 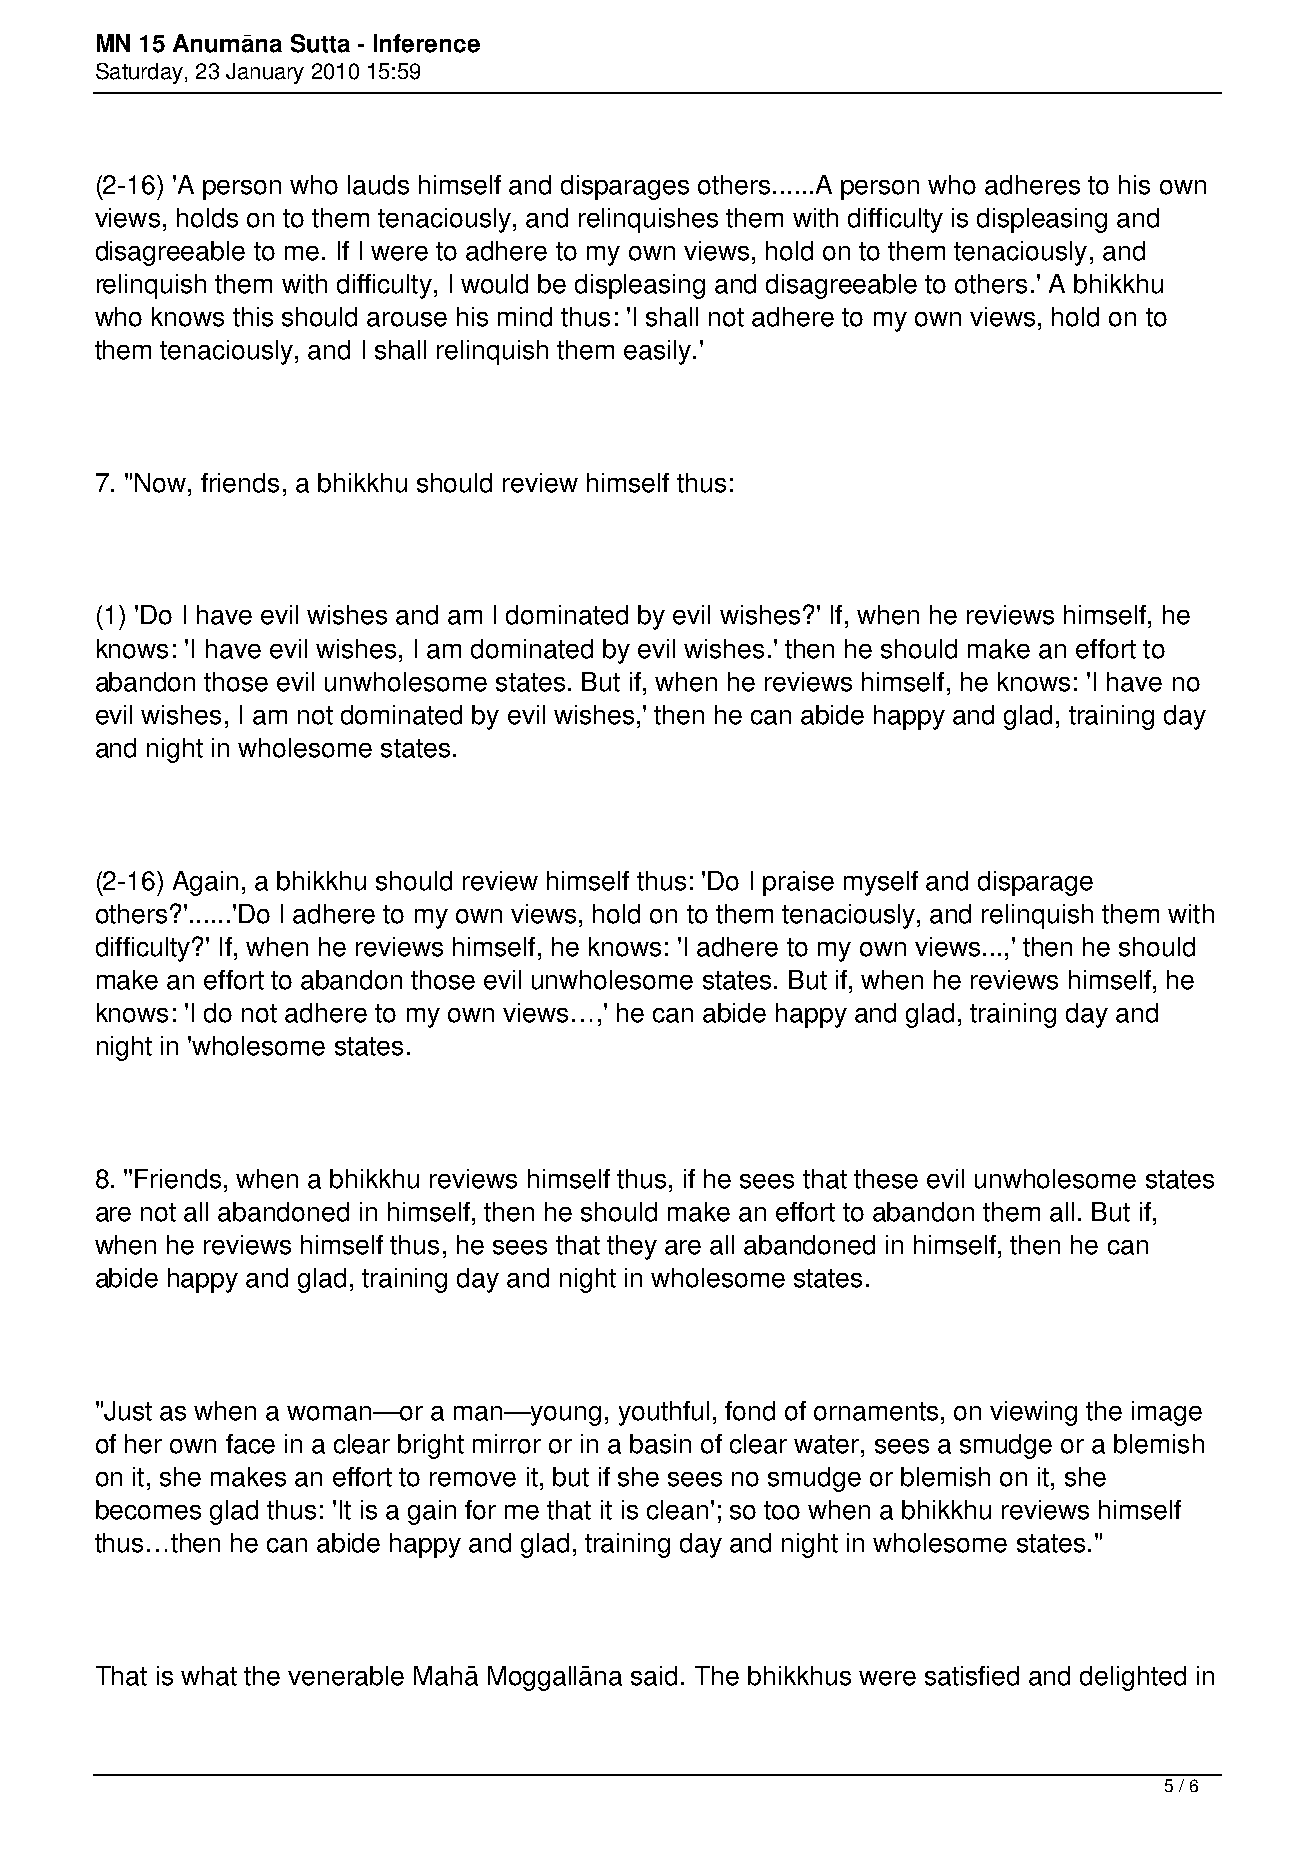 I want to click on praise, so click(x=798, y=883).
